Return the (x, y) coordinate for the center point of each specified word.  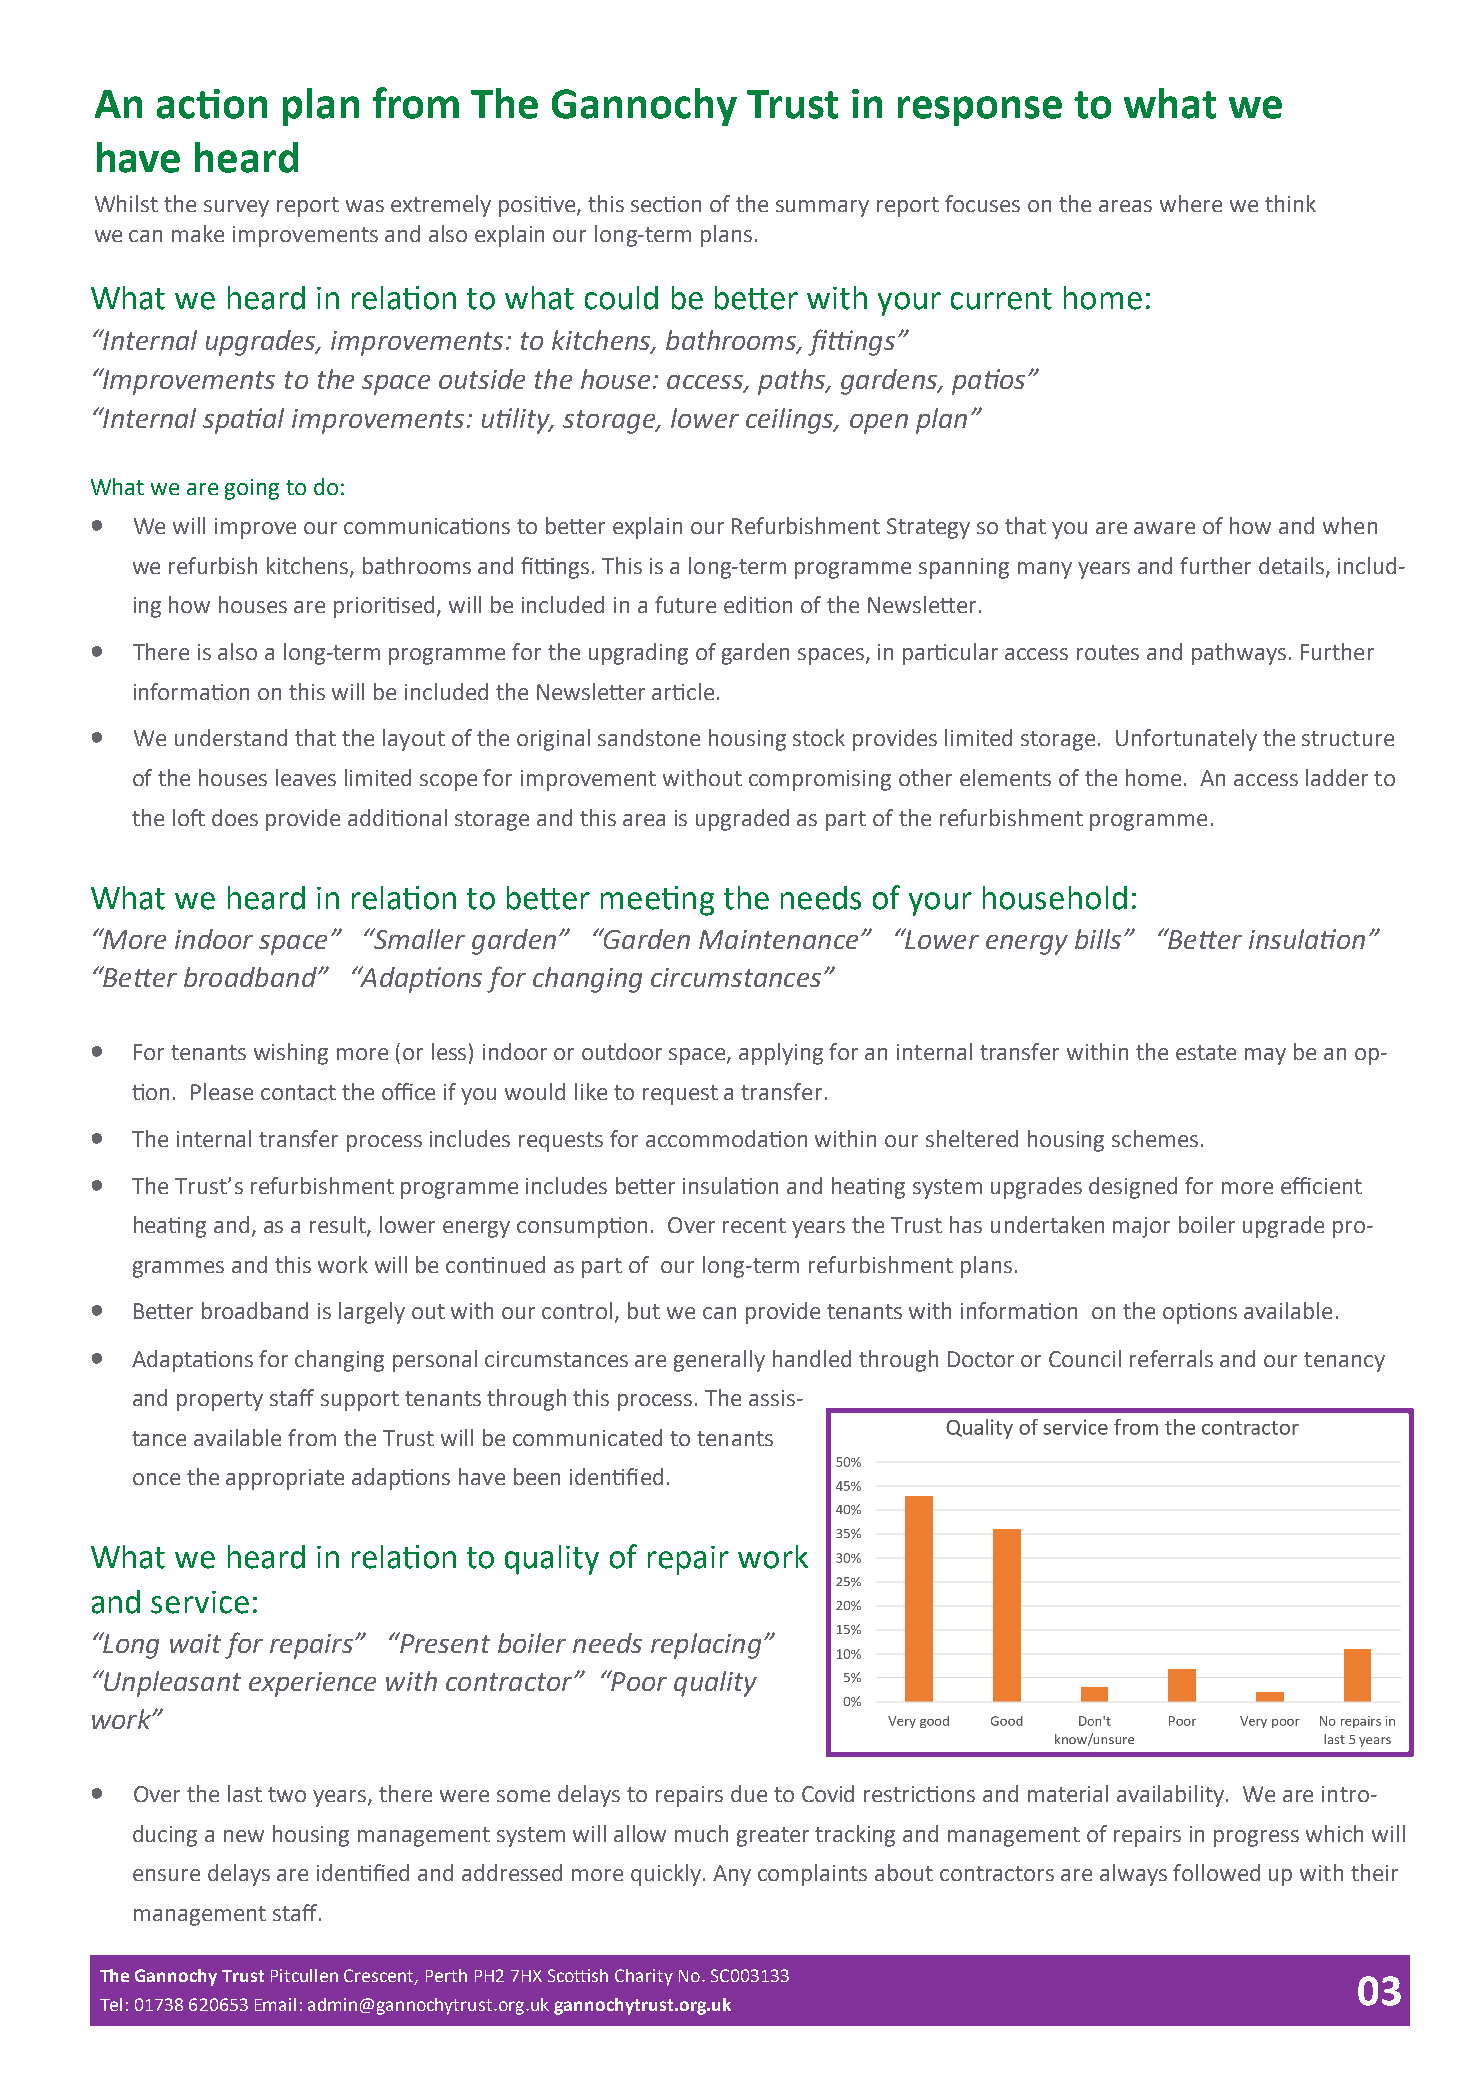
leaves (306, 777)
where (1191, 203)
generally (719, 1361)
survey (236, 208)
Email (275, 2004)
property (220, 1401)
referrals (1171, 1358)
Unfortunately (1186, 740)
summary (822, 208)
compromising (820, 780)
